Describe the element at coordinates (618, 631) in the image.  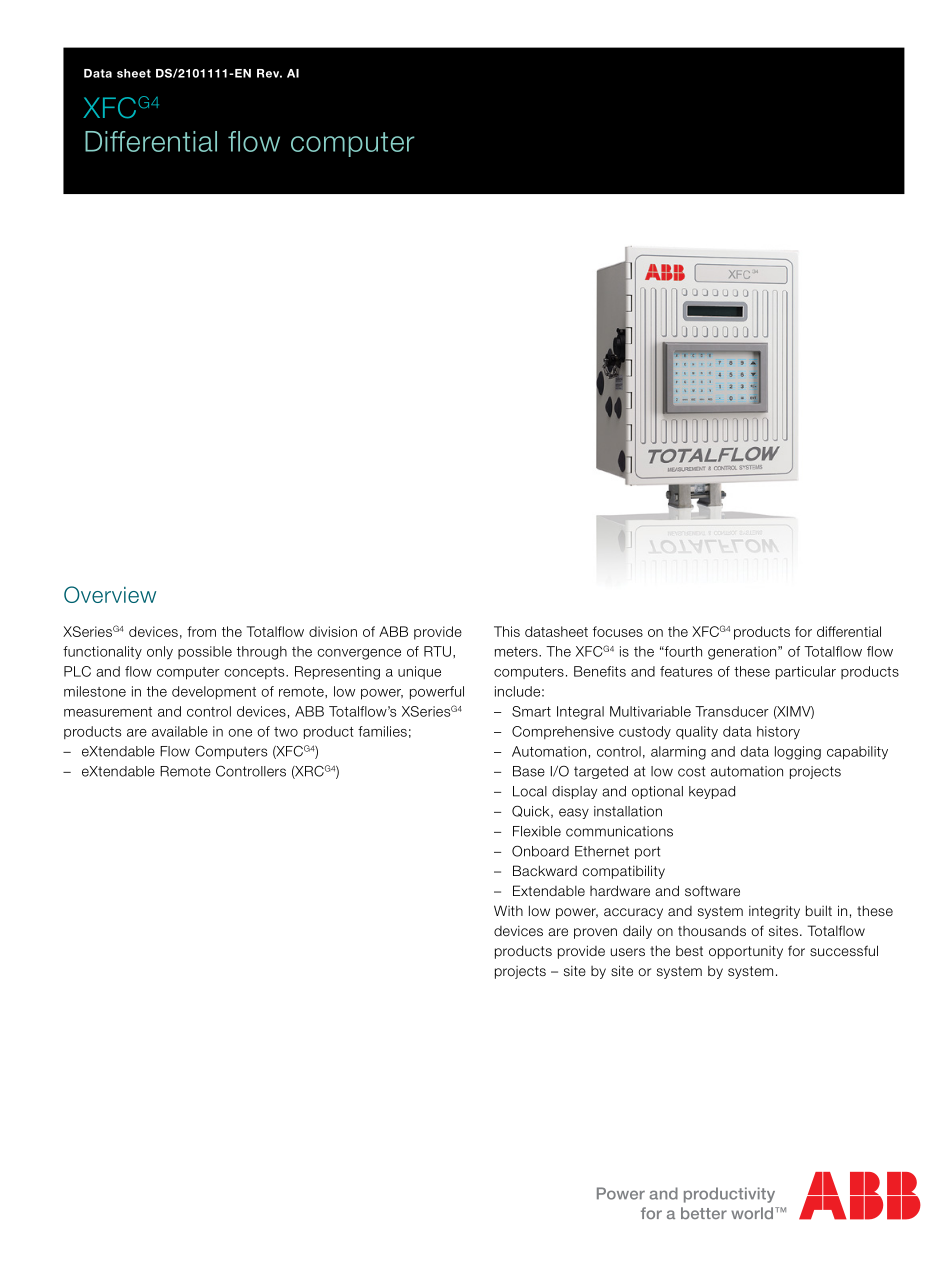
I see `focuses` at that location.
